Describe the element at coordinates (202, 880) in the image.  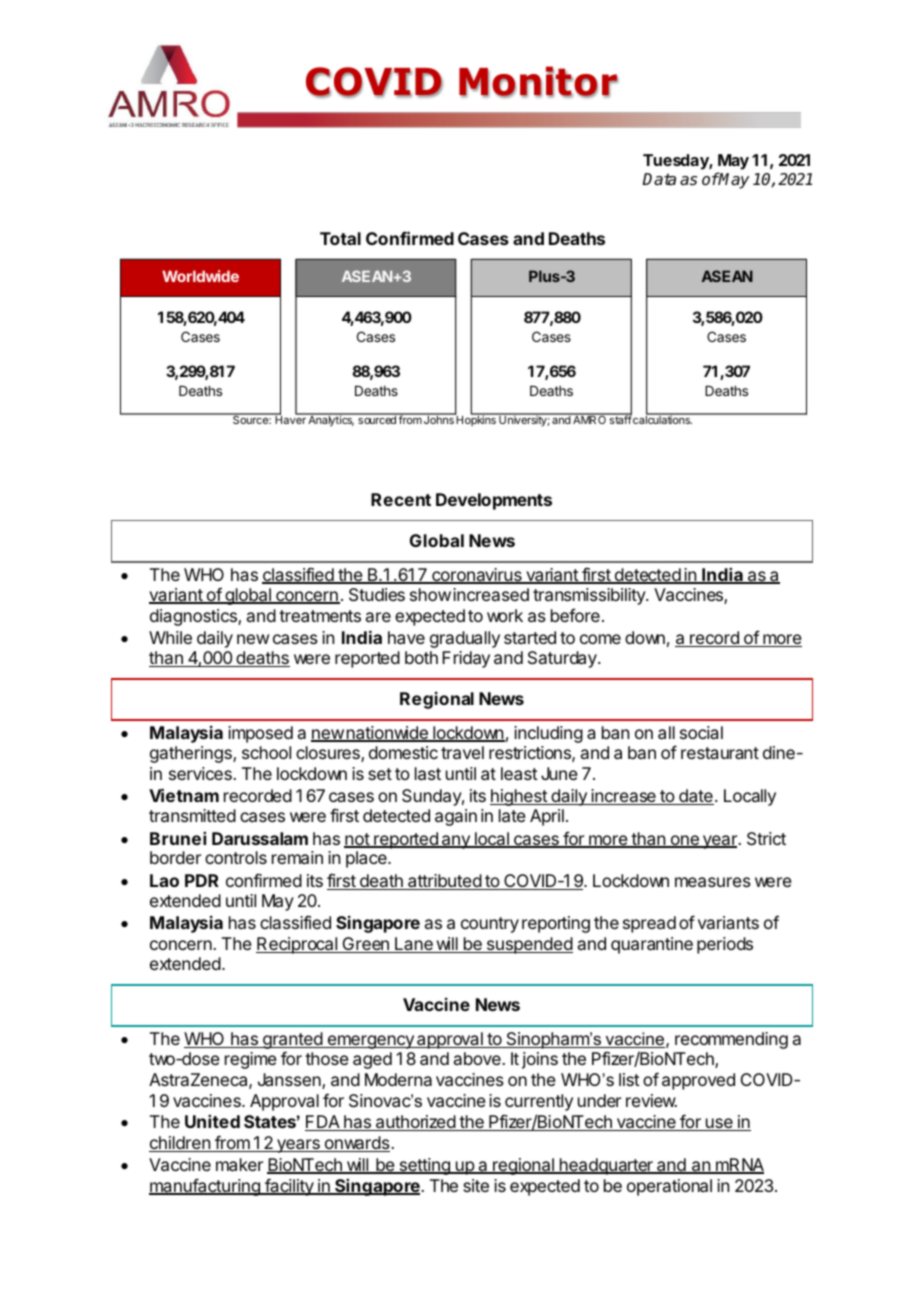
I see `PDR` at that location.
